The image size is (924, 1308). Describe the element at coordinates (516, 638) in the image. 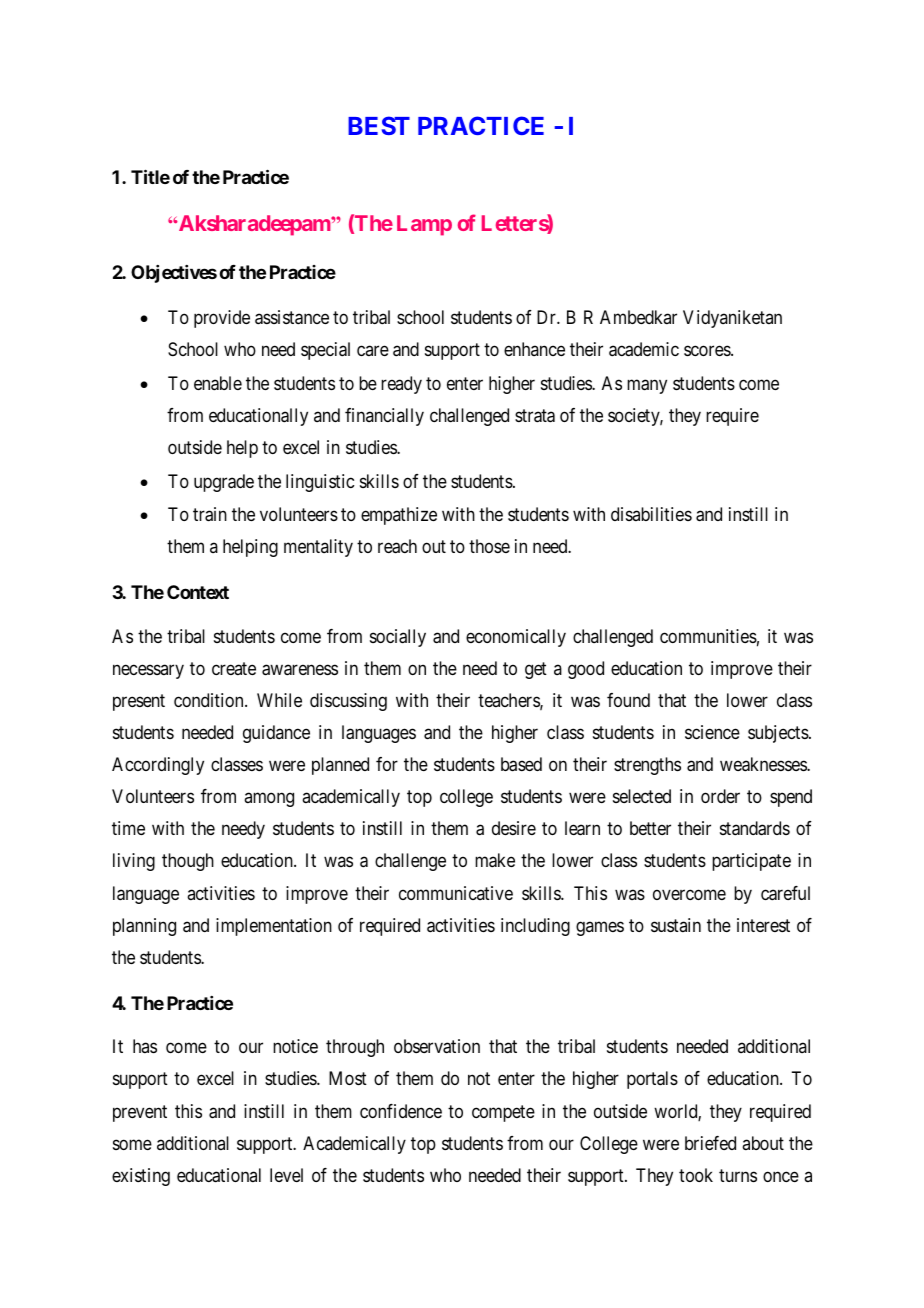

I see `economically` at that location.
